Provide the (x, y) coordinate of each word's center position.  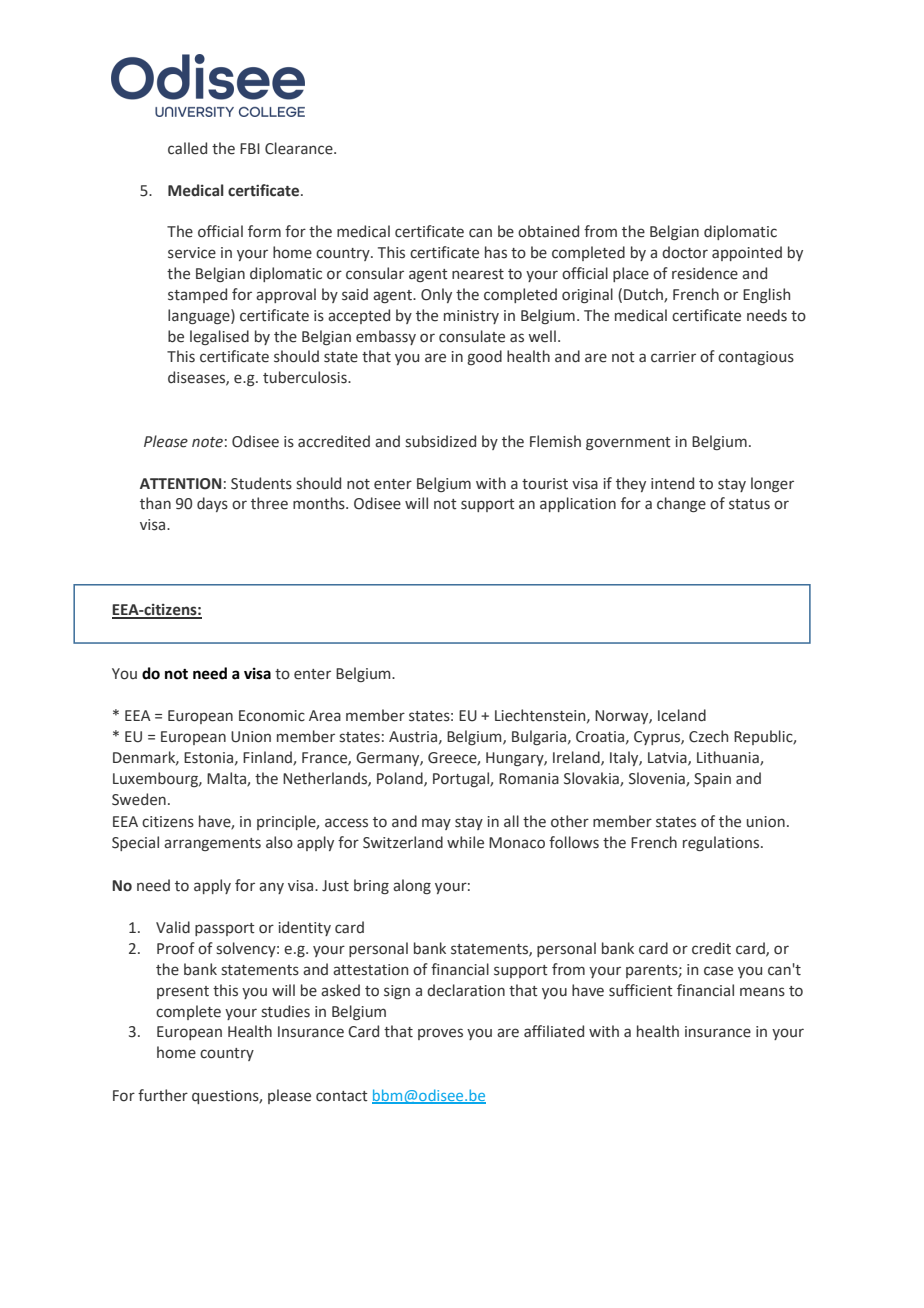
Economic (272, 716)
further (163, 1095)
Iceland (682, 715)
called (187, 148)
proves (440, 1034)
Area (325, 716)
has (496, 252)
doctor (685, 252)
